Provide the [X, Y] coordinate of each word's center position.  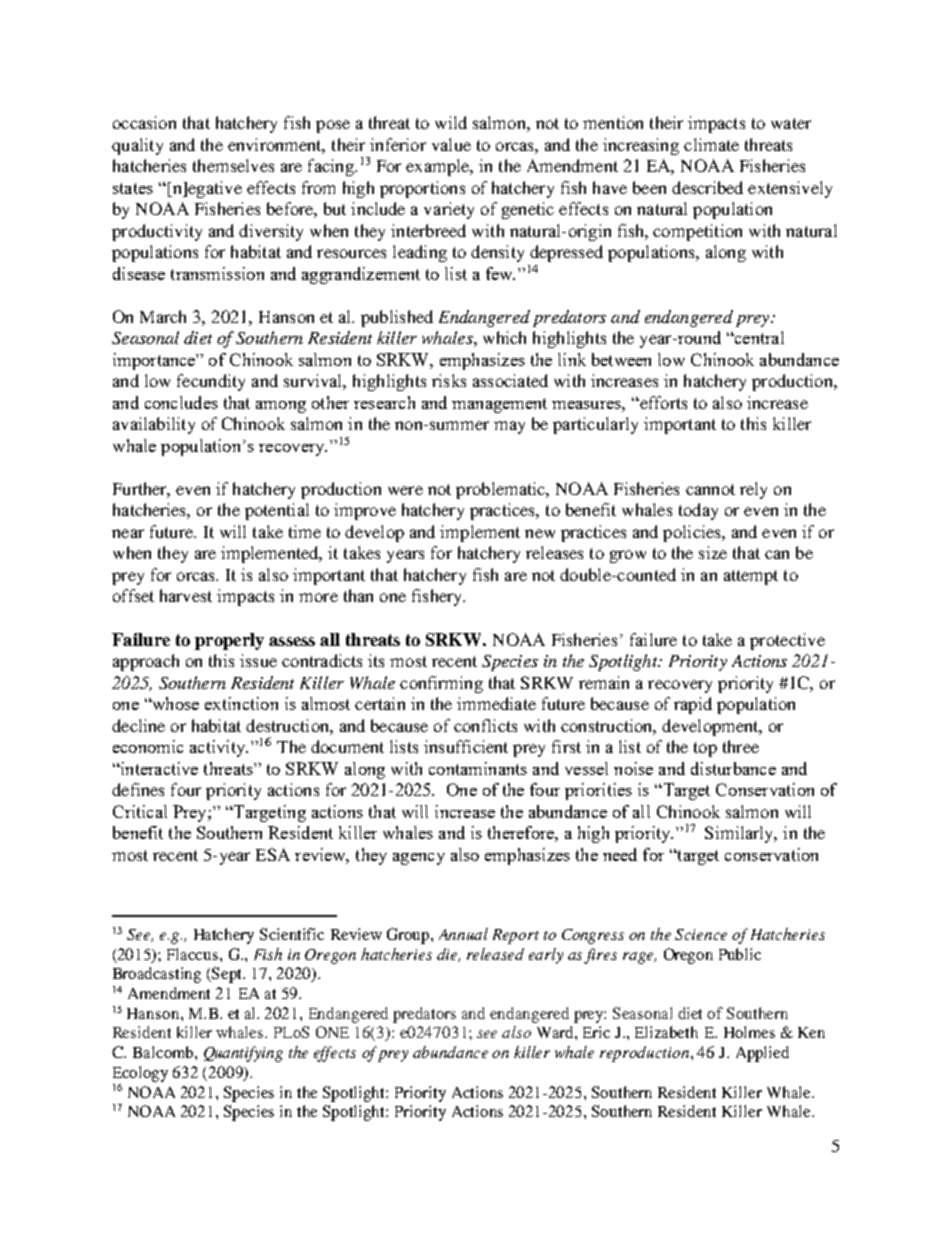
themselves [233, 165]
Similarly [740, 834]
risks [449, 380]
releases [554, 552]
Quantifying [243, 1054]
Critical [140, 811]
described [707, 187]
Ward [556, 1032]
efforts [662, 402]
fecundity [211, 382]
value [451, 144]
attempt [751, 577]
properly [229, 641]
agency [419, 859]
